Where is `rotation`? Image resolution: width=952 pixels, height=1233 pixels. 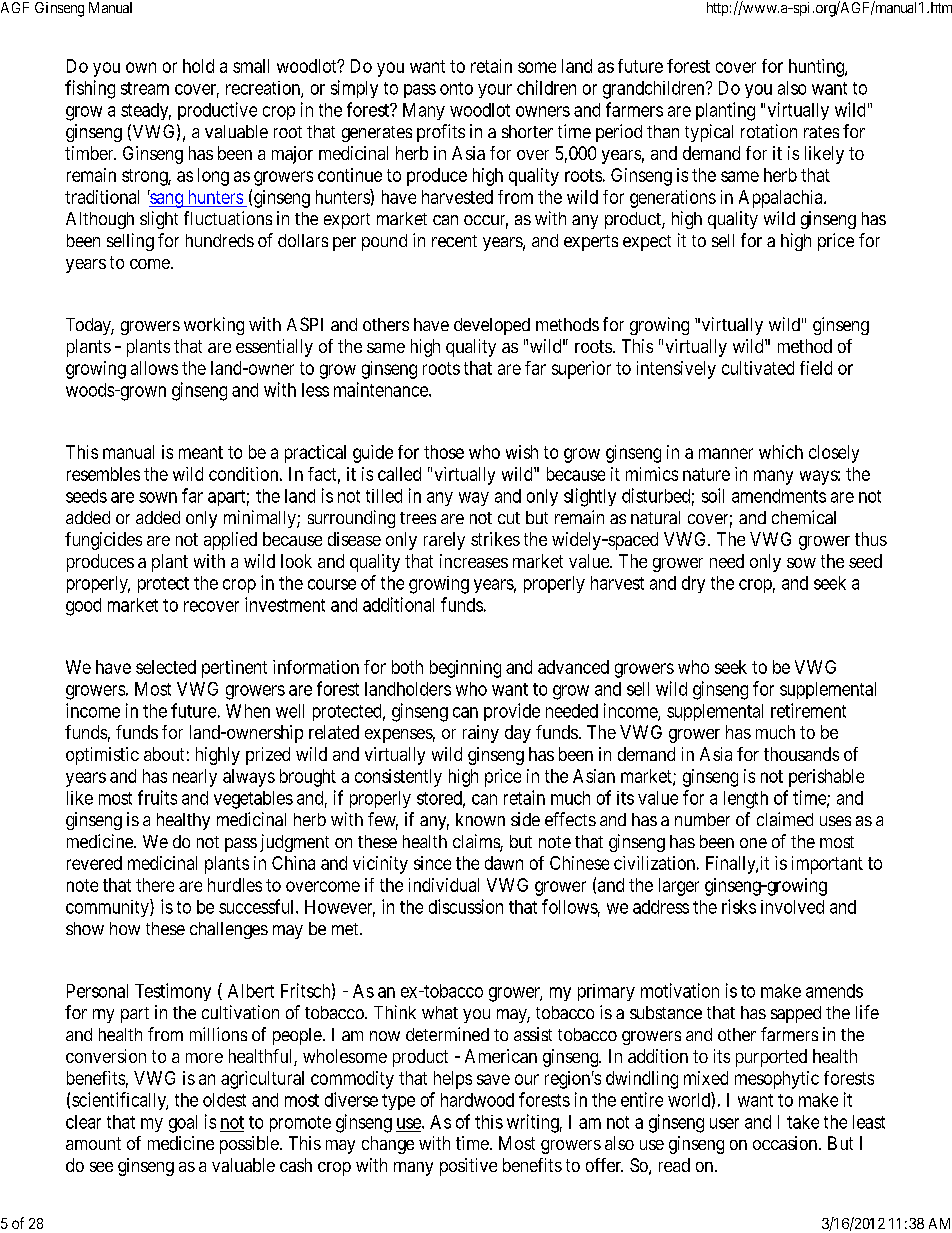 rotation is located at coordinates (769, 131).
